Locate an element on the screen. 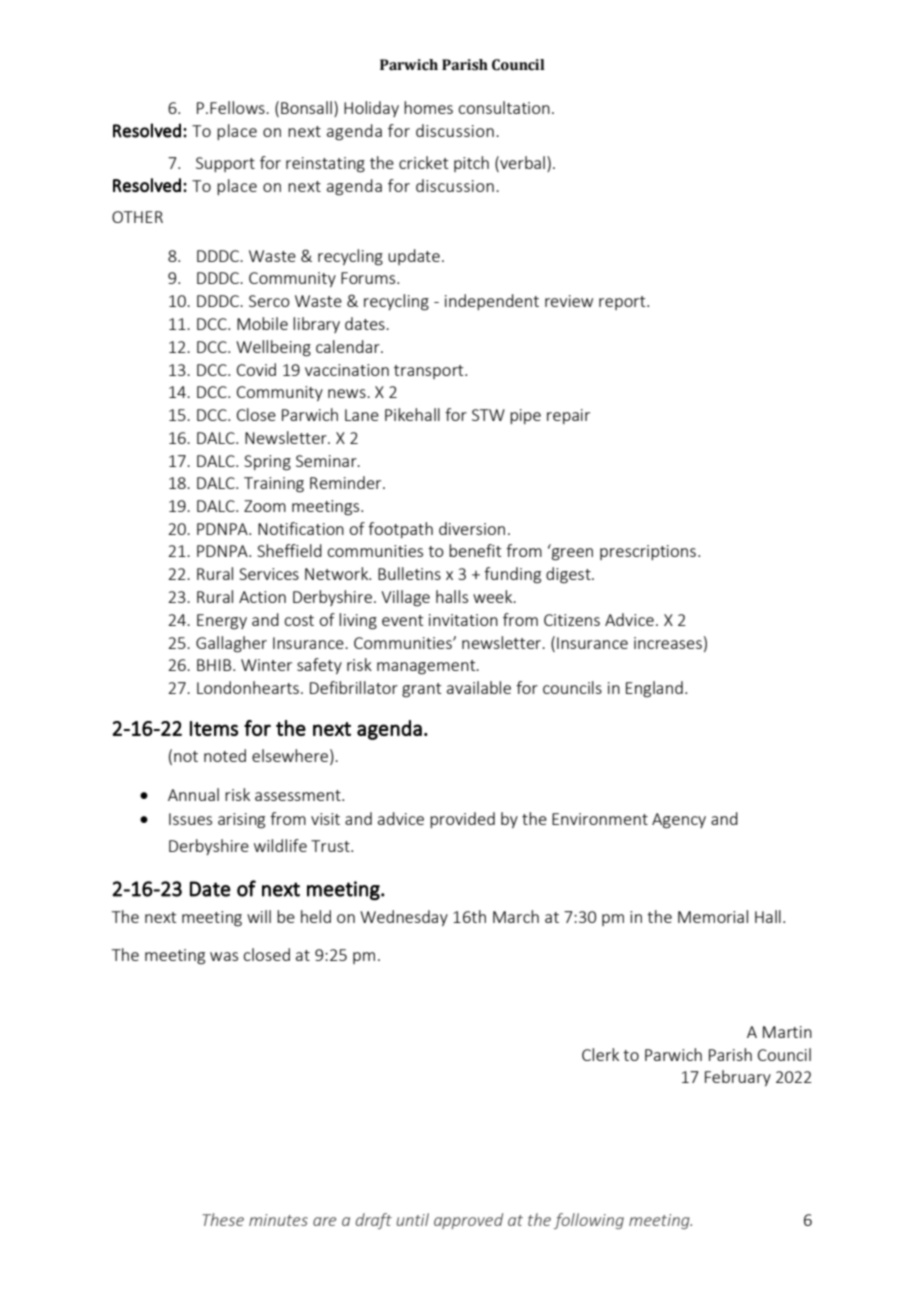  prescriptions is located at coordinates (648, 552).
